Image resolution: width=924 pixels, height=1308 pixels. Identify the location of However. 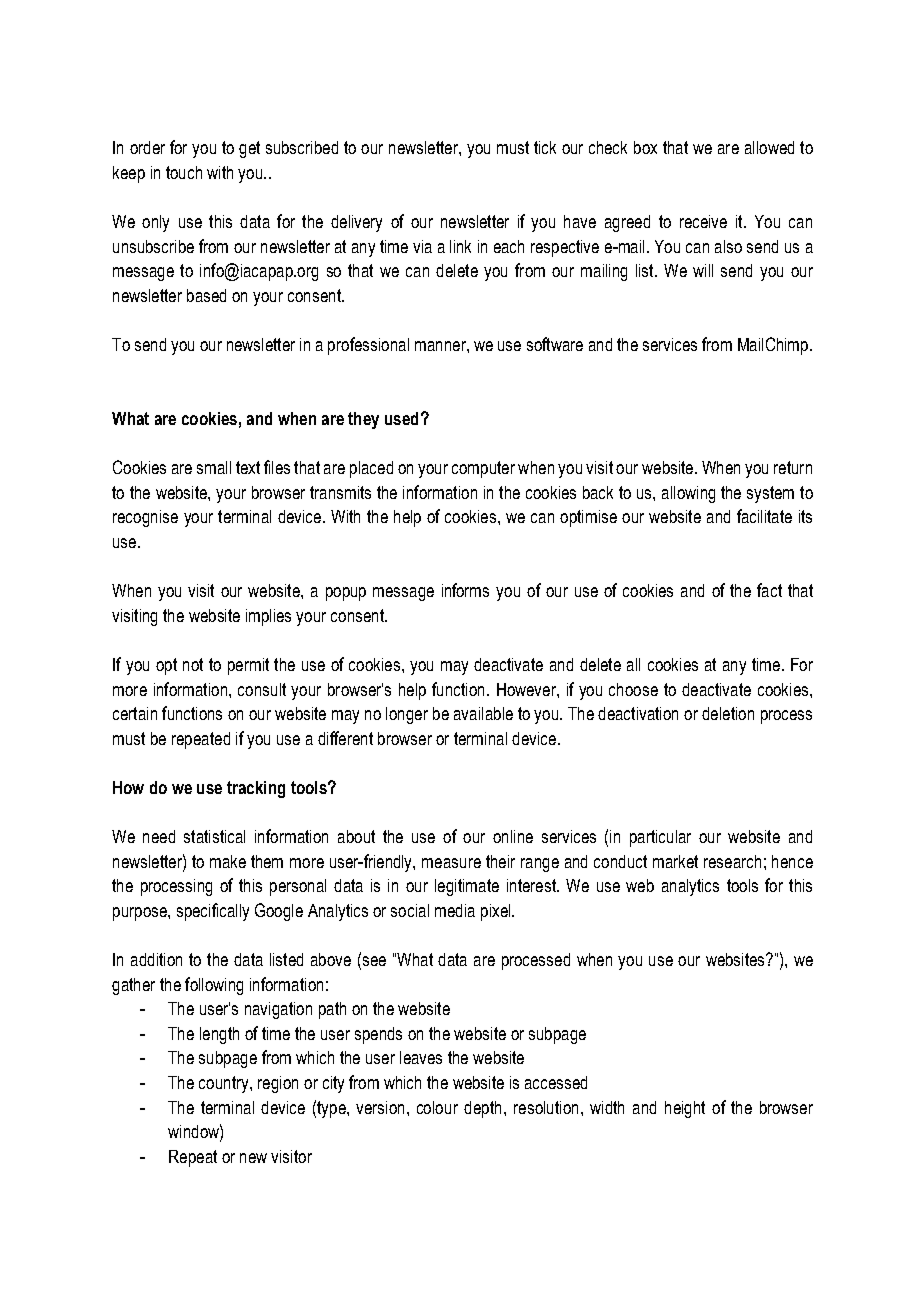
(527, 689).
